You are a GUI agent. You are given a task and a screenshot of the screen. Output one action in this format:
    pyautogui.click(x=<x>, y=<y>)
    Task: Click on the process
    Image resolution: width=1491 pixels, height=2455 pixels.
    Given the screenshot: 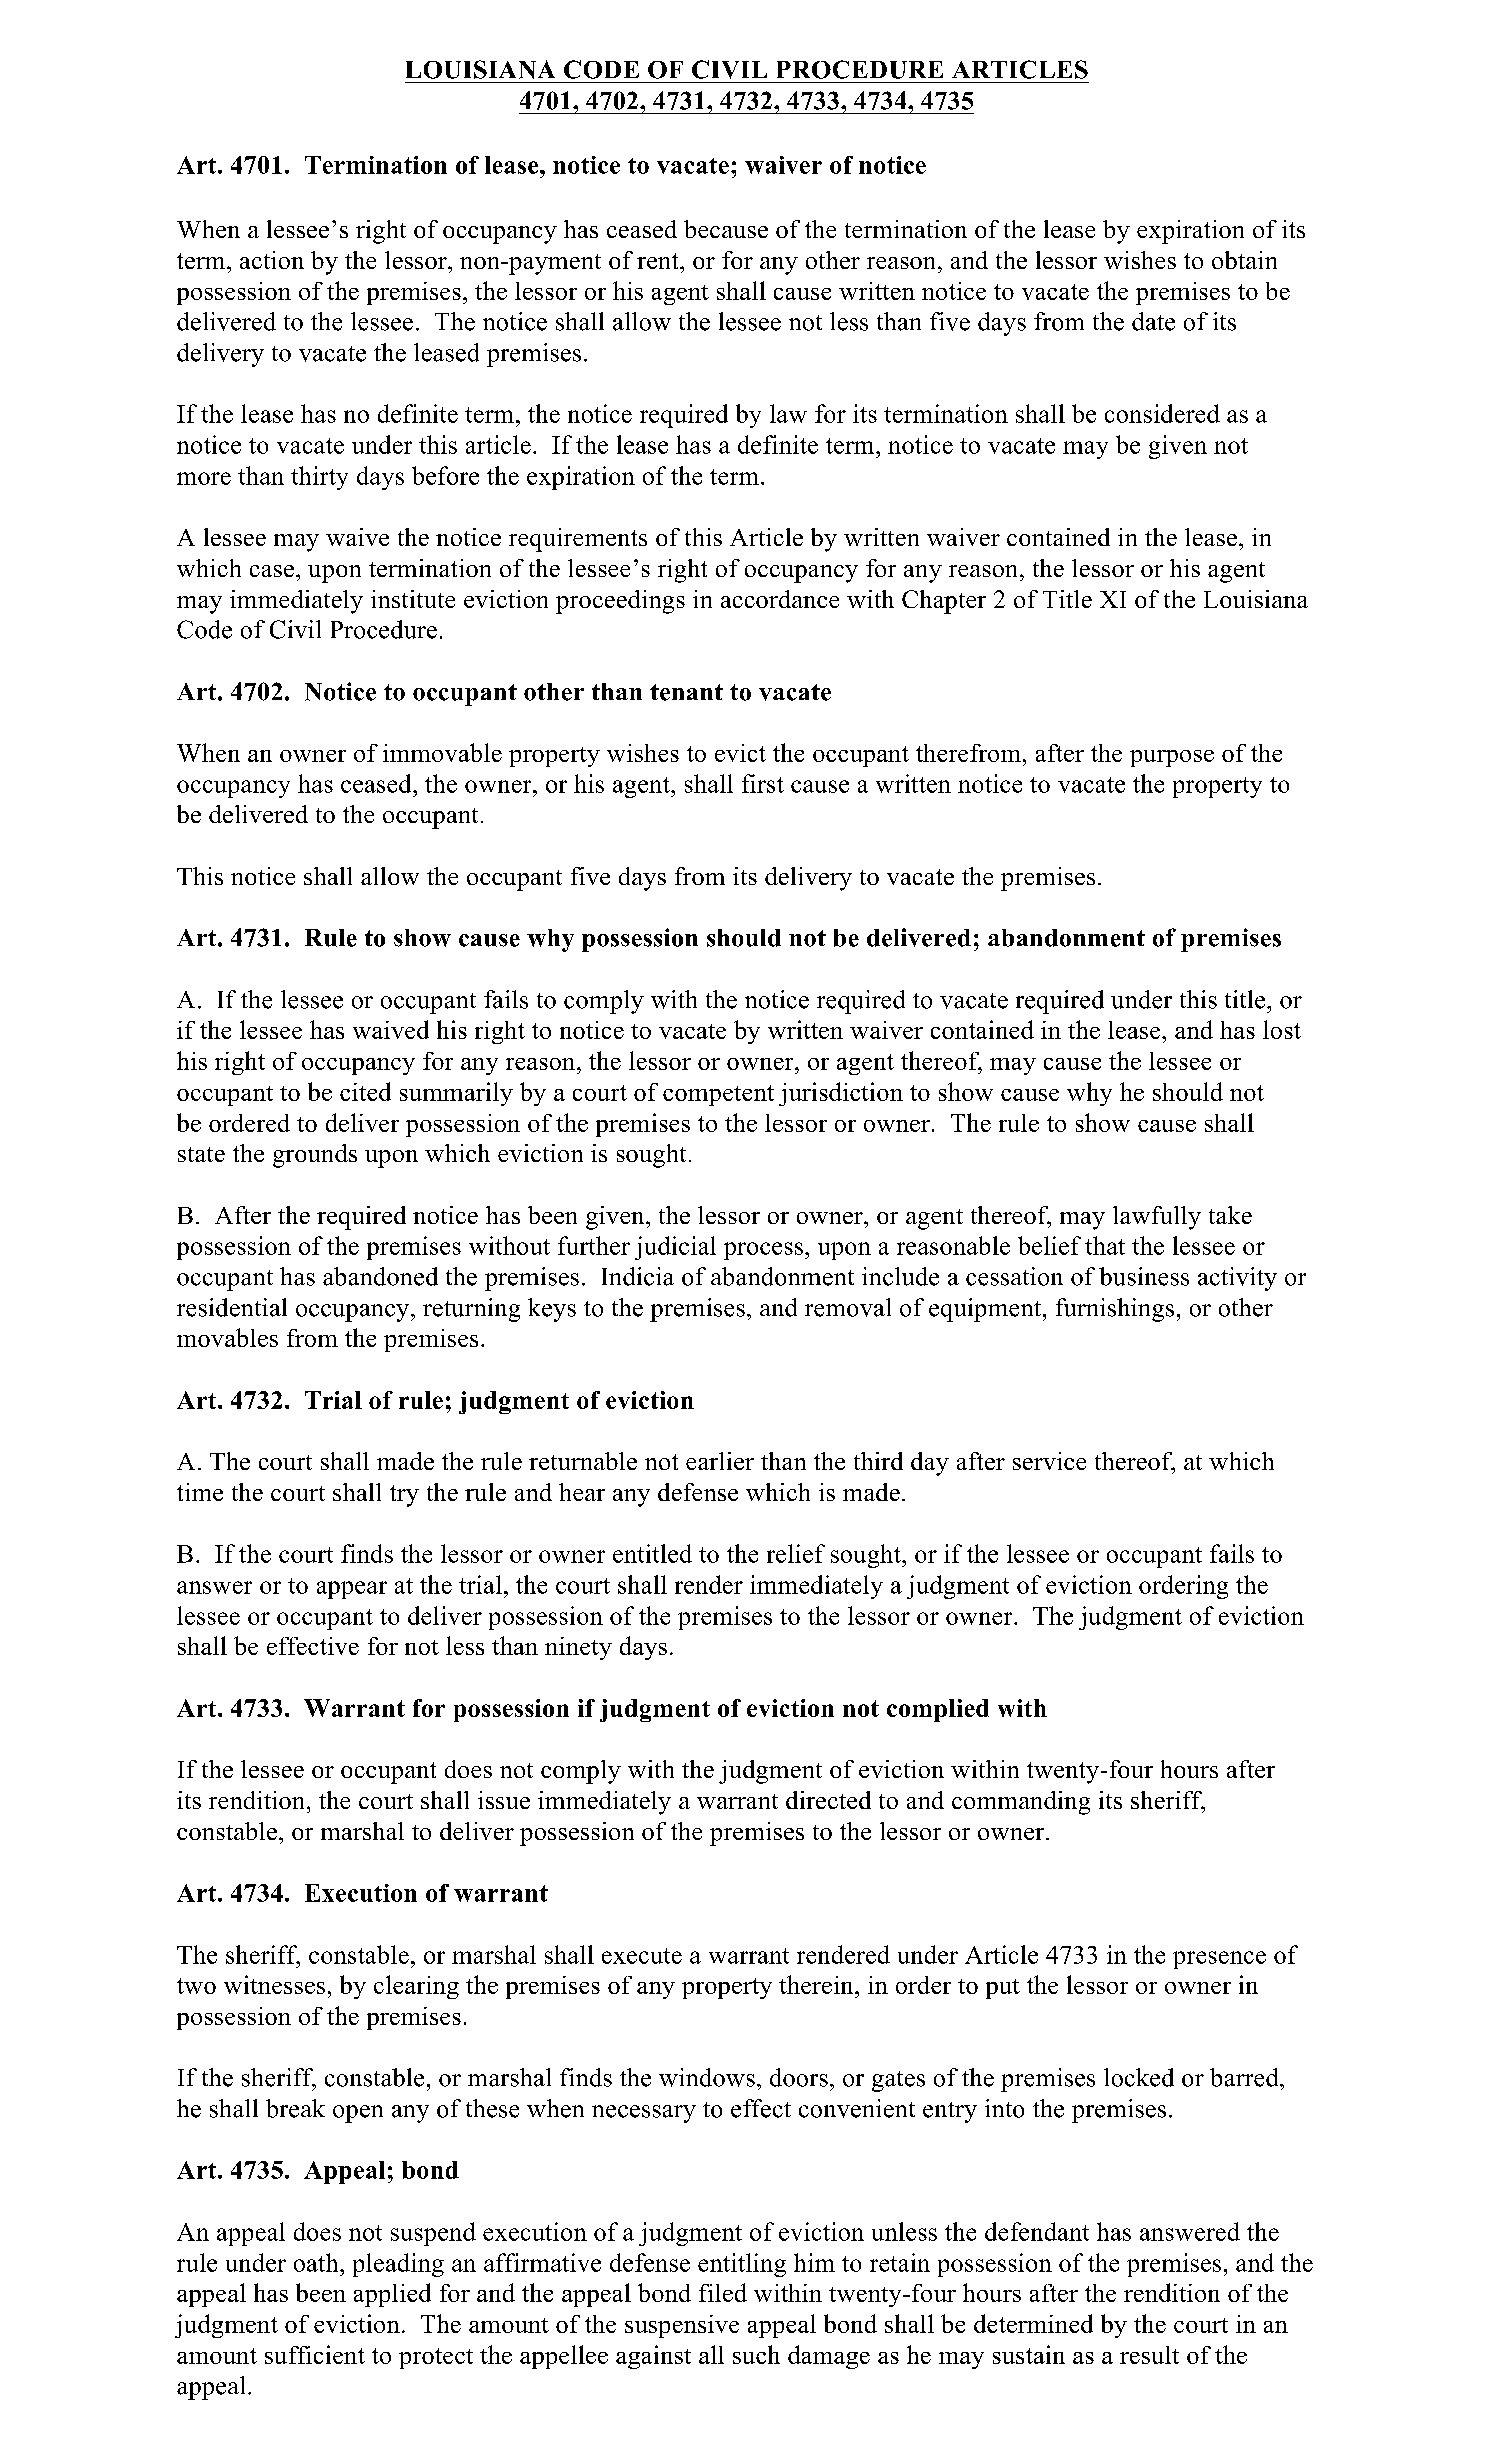 What is the action you would take?
    pyautogui.click(x=763, y=1251)
